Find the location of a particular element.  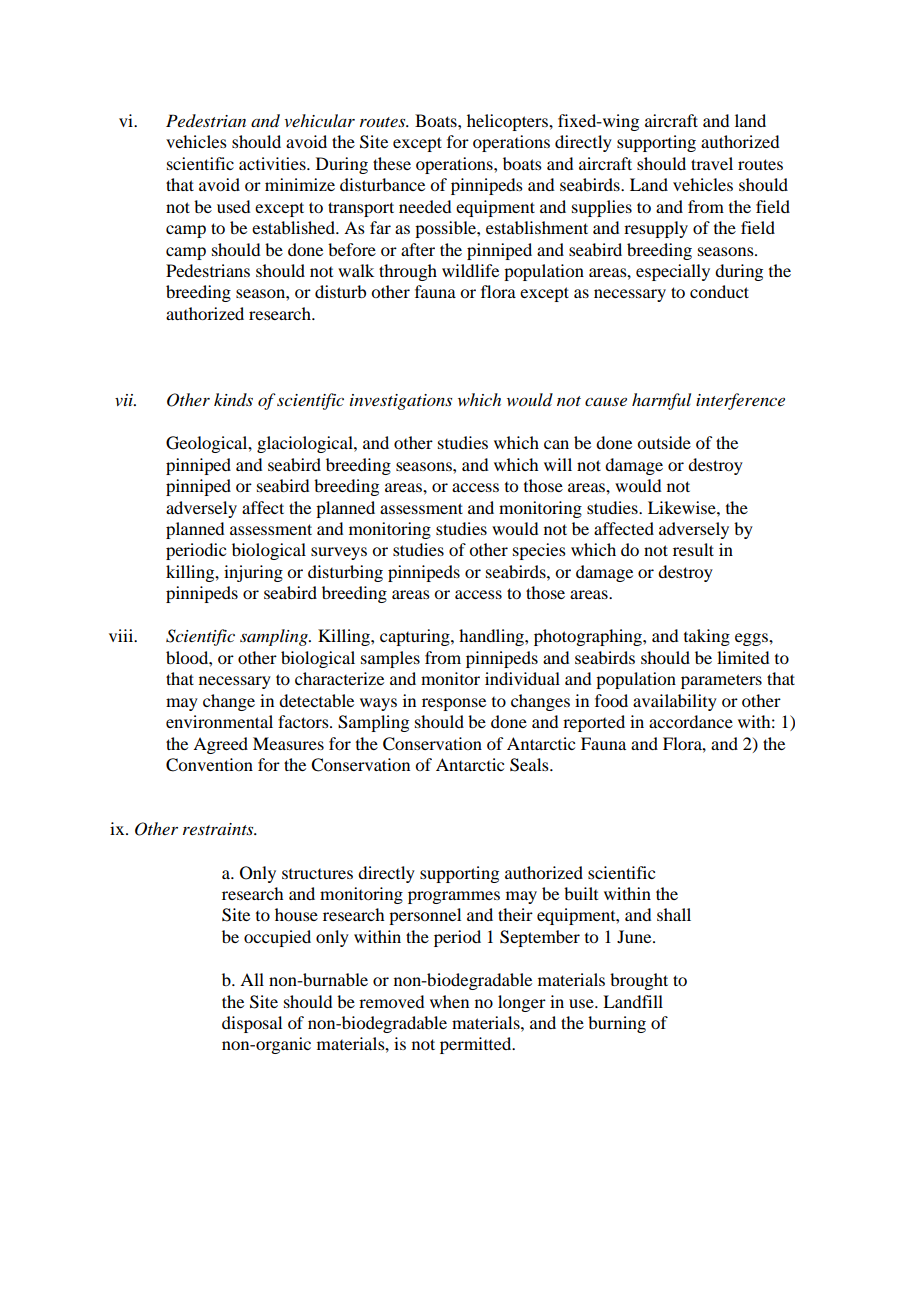

burning is located at coordinates (617, 1024).
